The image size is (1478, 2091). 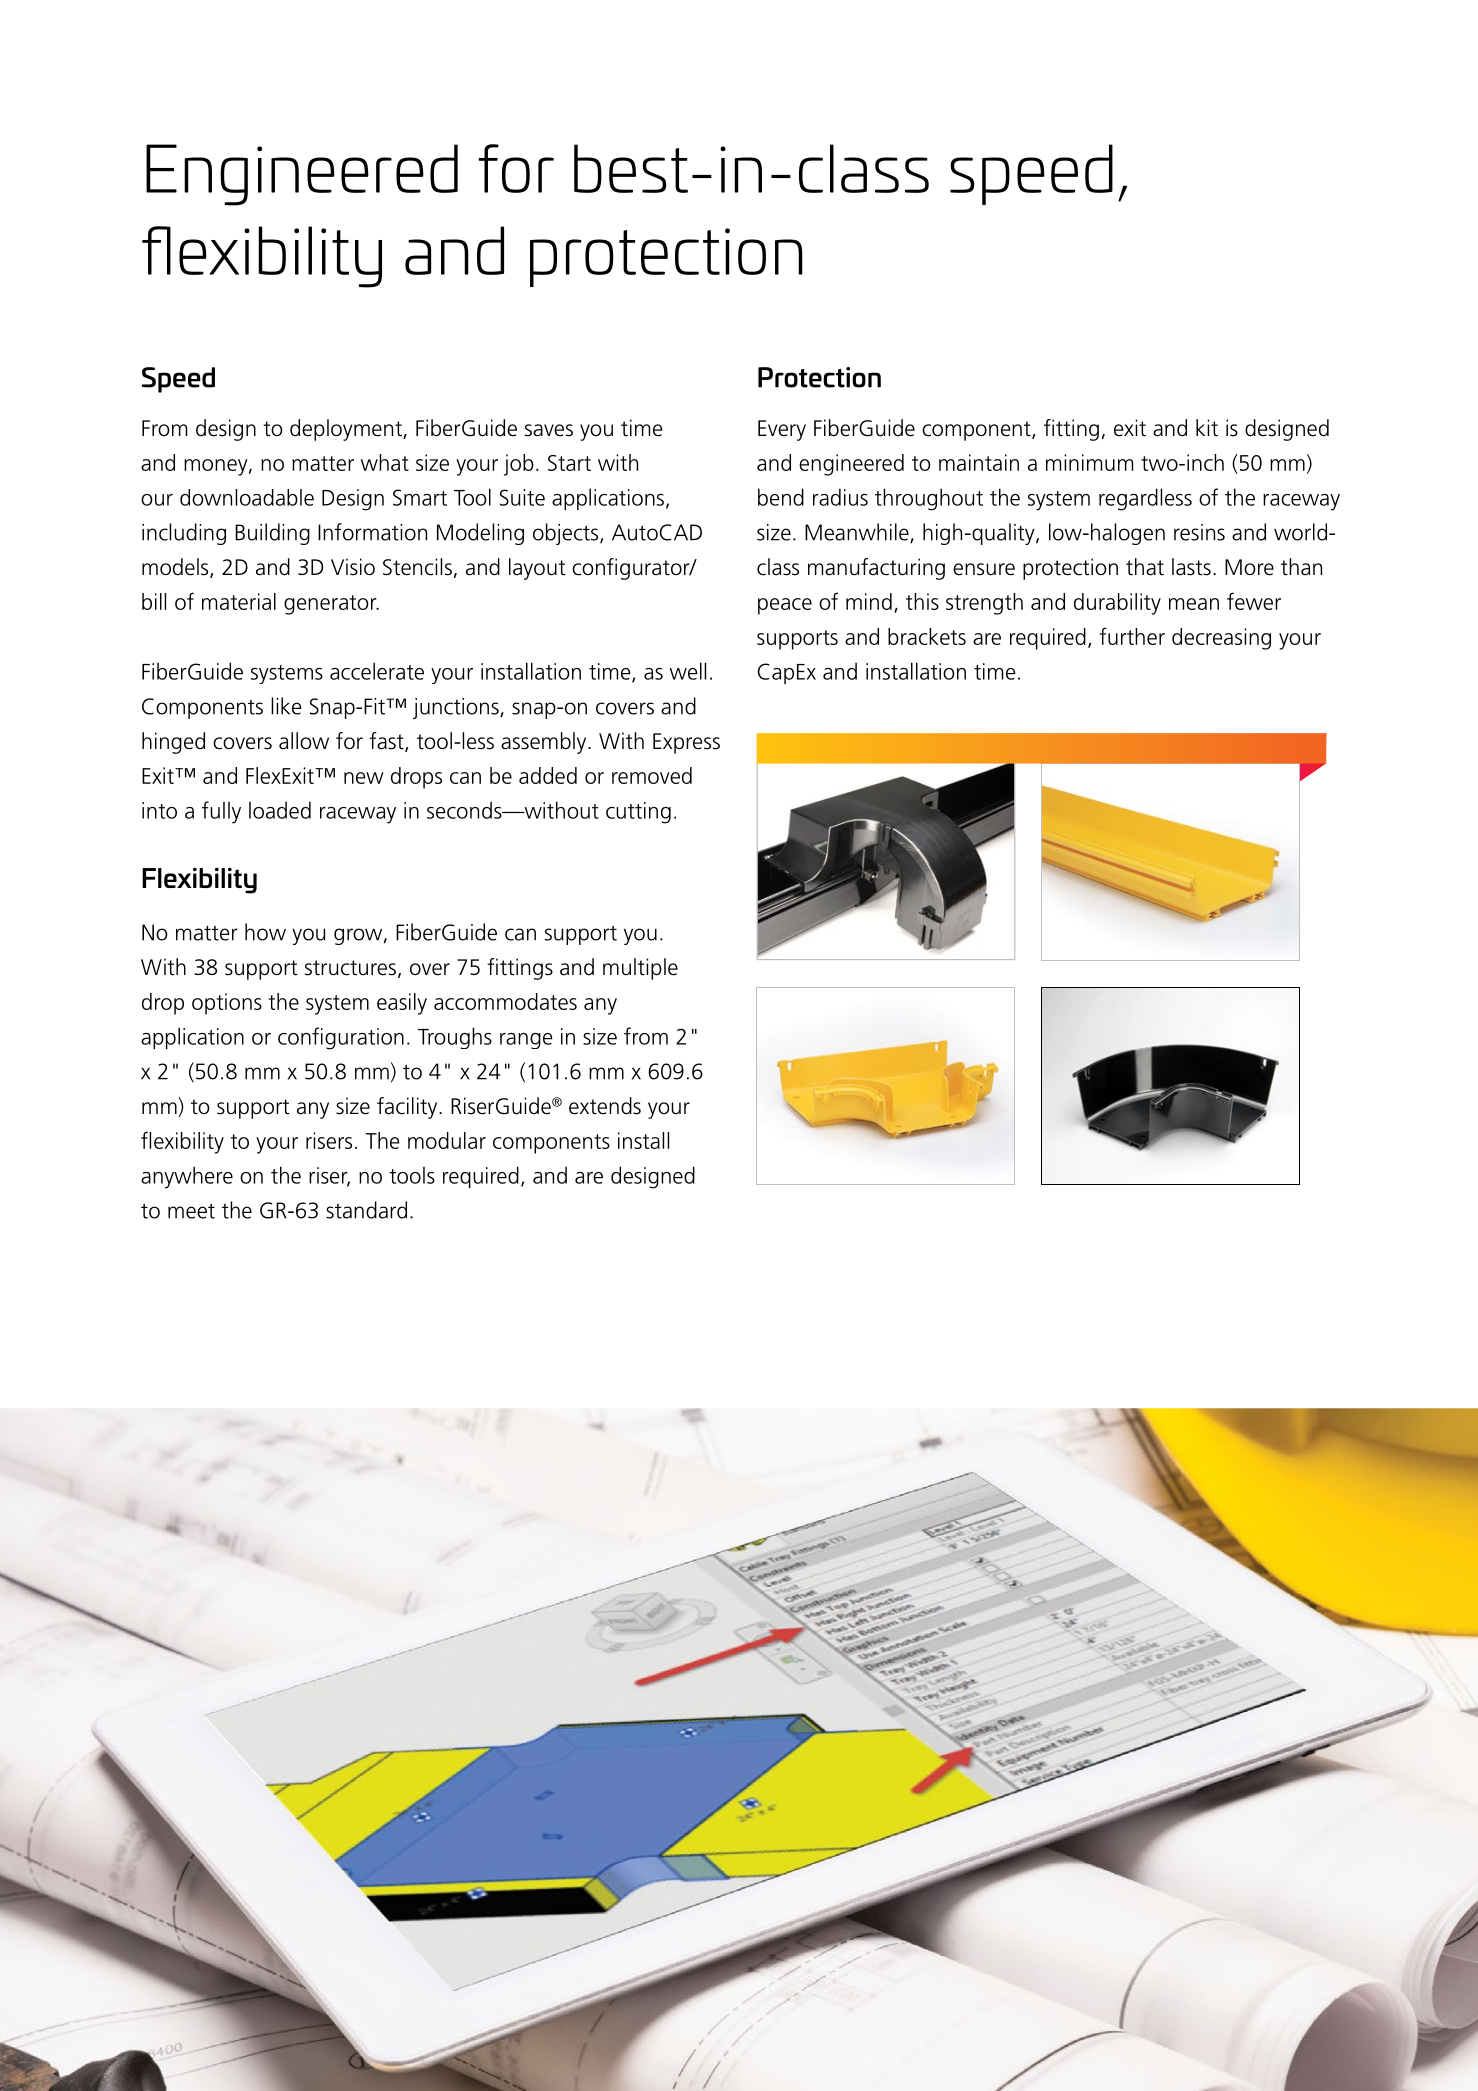 I want to click on durability, so click(x=1117, y=604).
